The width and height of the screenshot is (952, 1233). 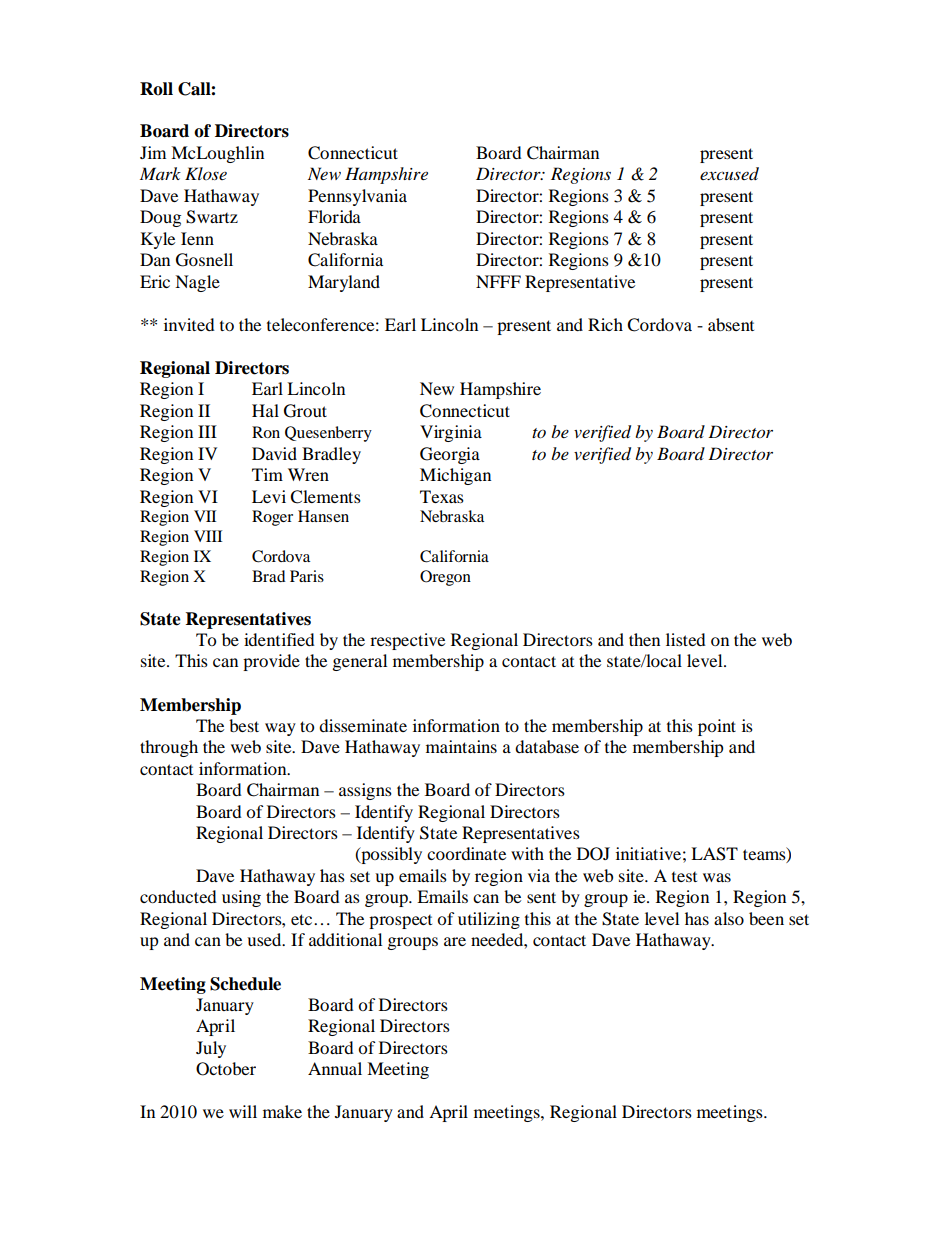 What do you see at coordinates (686, 639) in the screenshot?
I see `listed` at bounding box center [686, 639].
